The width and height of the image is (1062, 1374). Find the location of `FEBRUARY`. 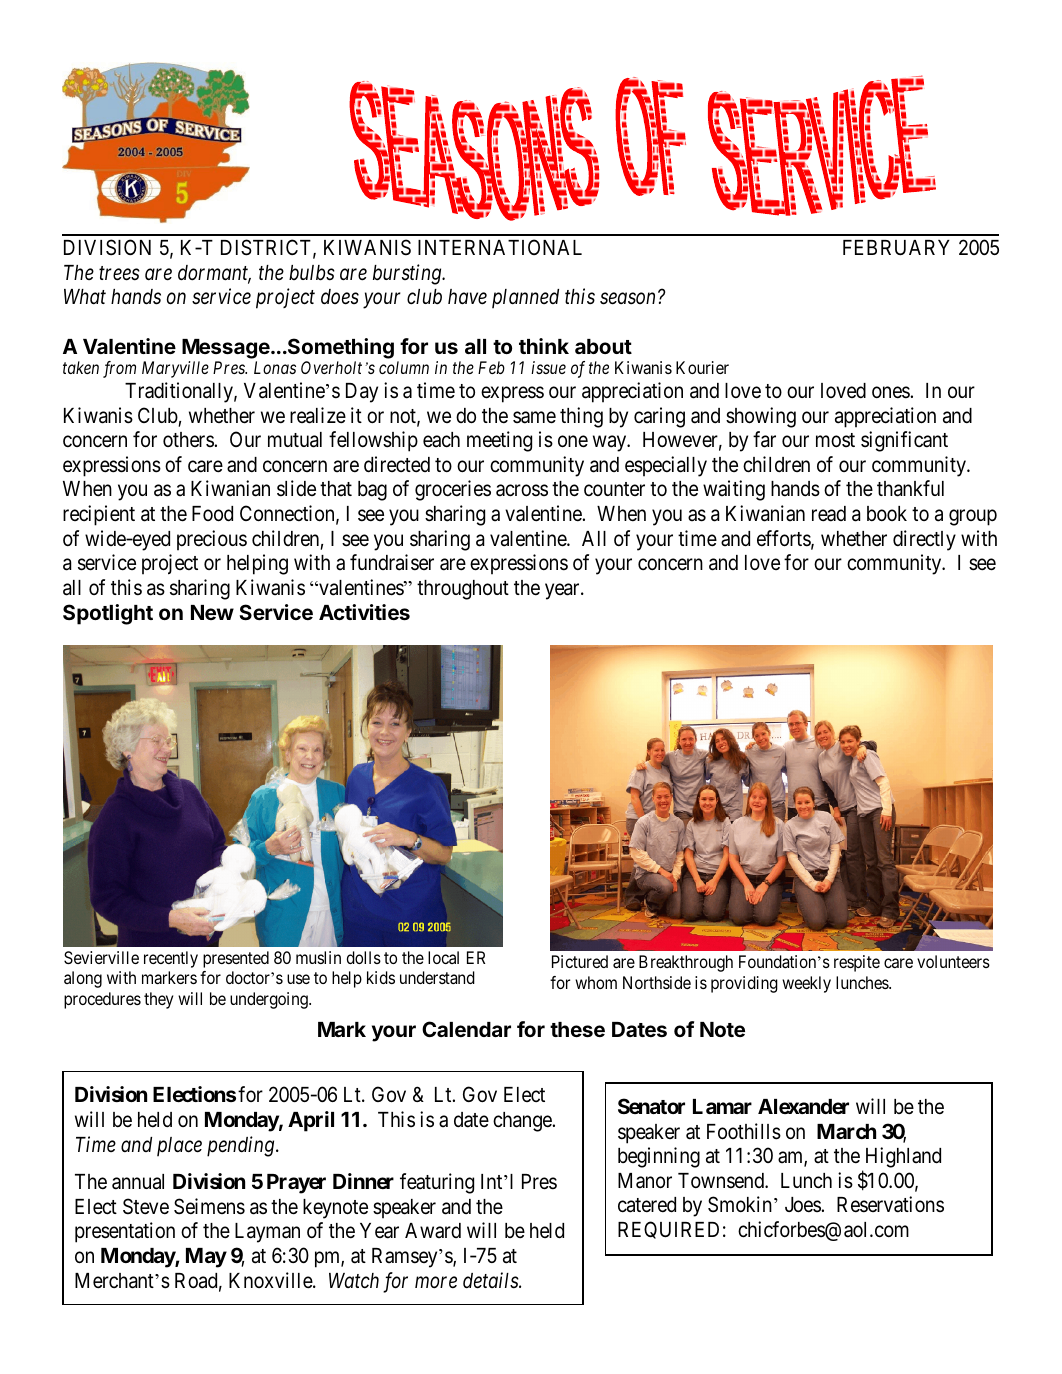

FEBRUARY is located at coordinates (896, 248).
